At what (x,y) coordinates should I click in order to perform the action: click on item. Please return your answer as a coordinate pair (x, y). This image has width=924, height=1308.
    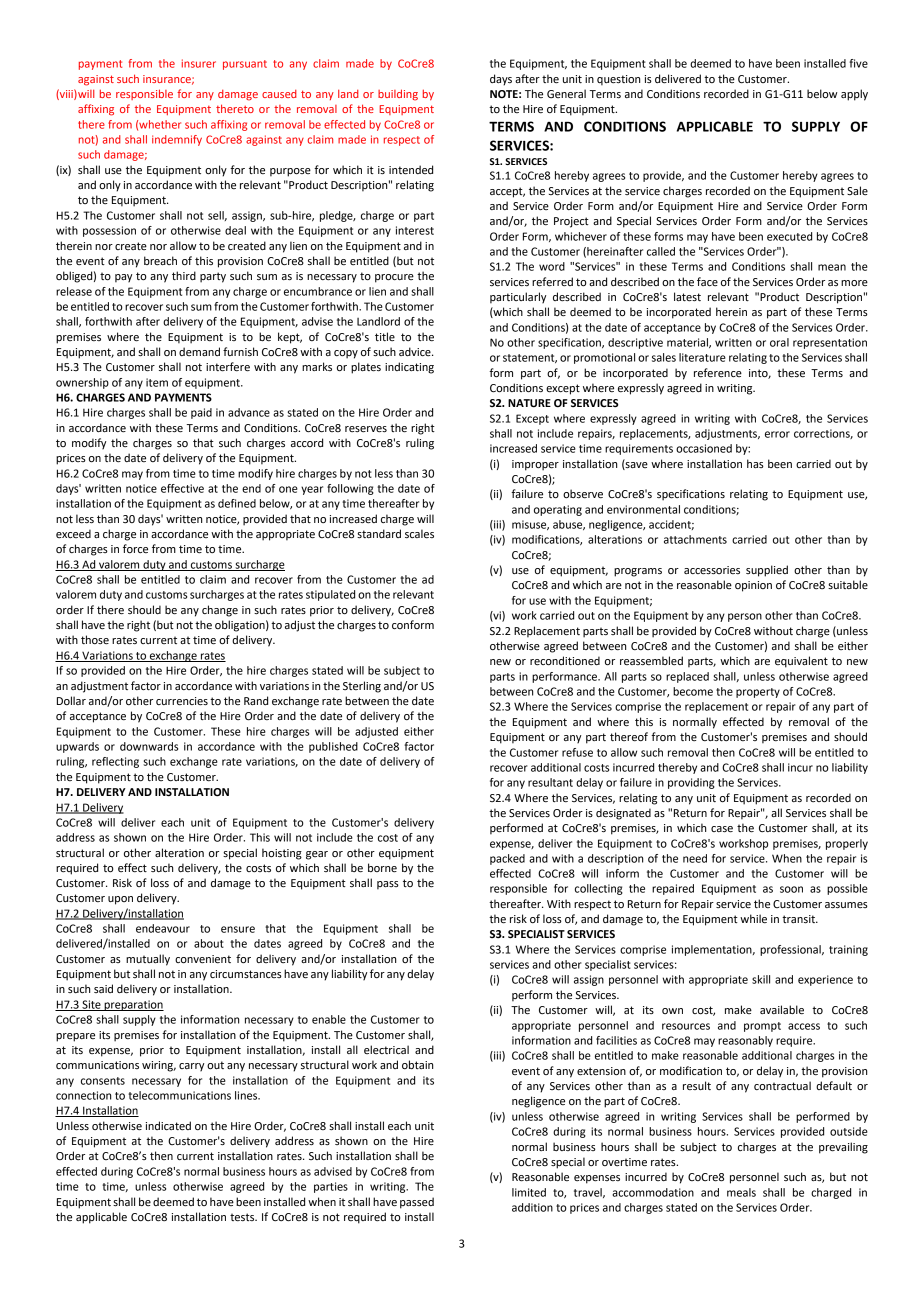
    Looking at the image, I should click on (157, 382).
